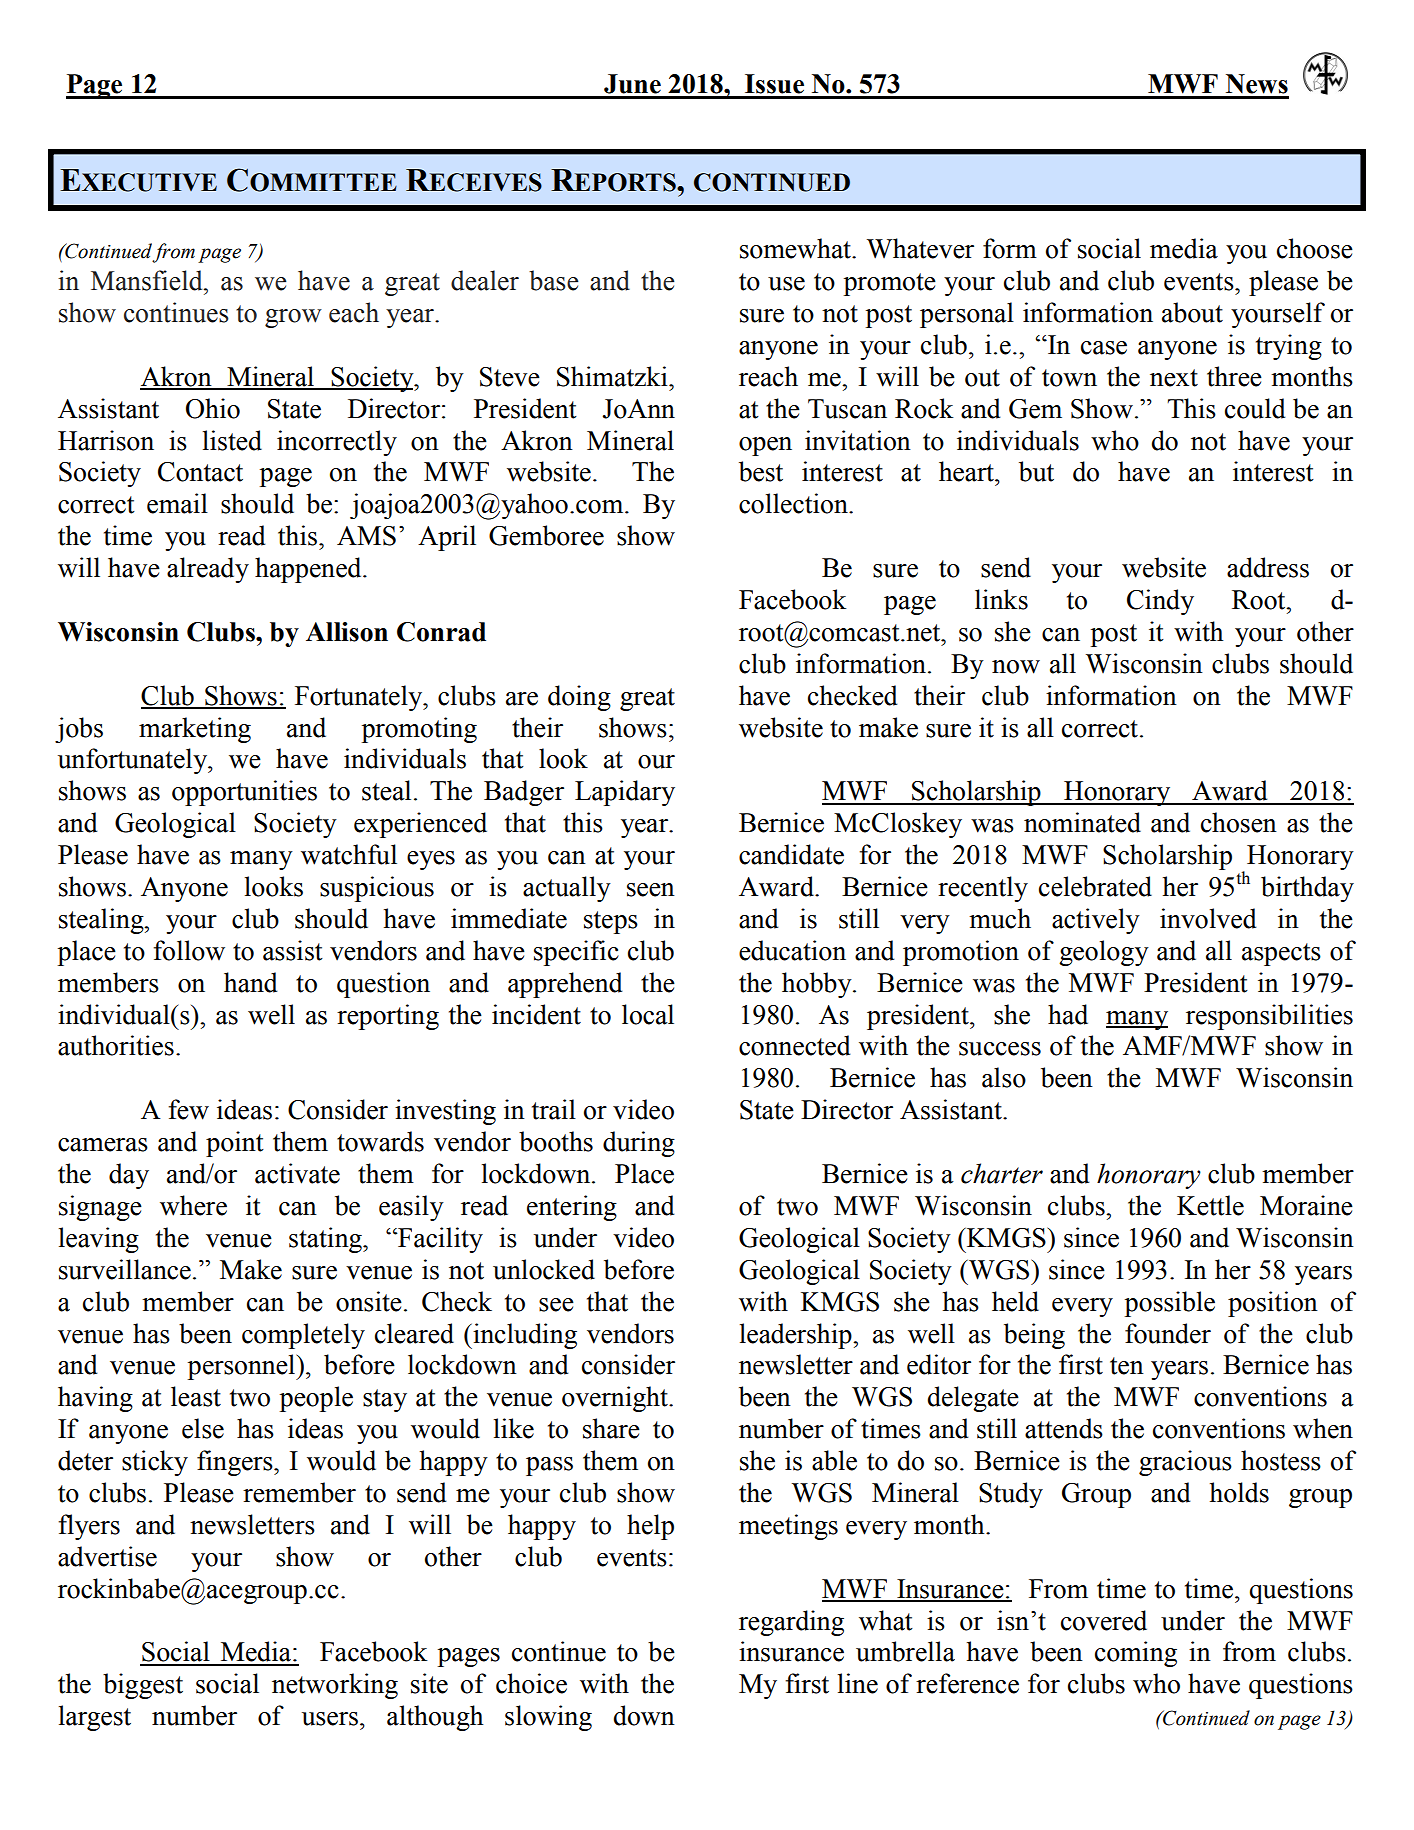 This screenshot has width=1414, height=1830. I want to click on about, so click(1192, 312).
